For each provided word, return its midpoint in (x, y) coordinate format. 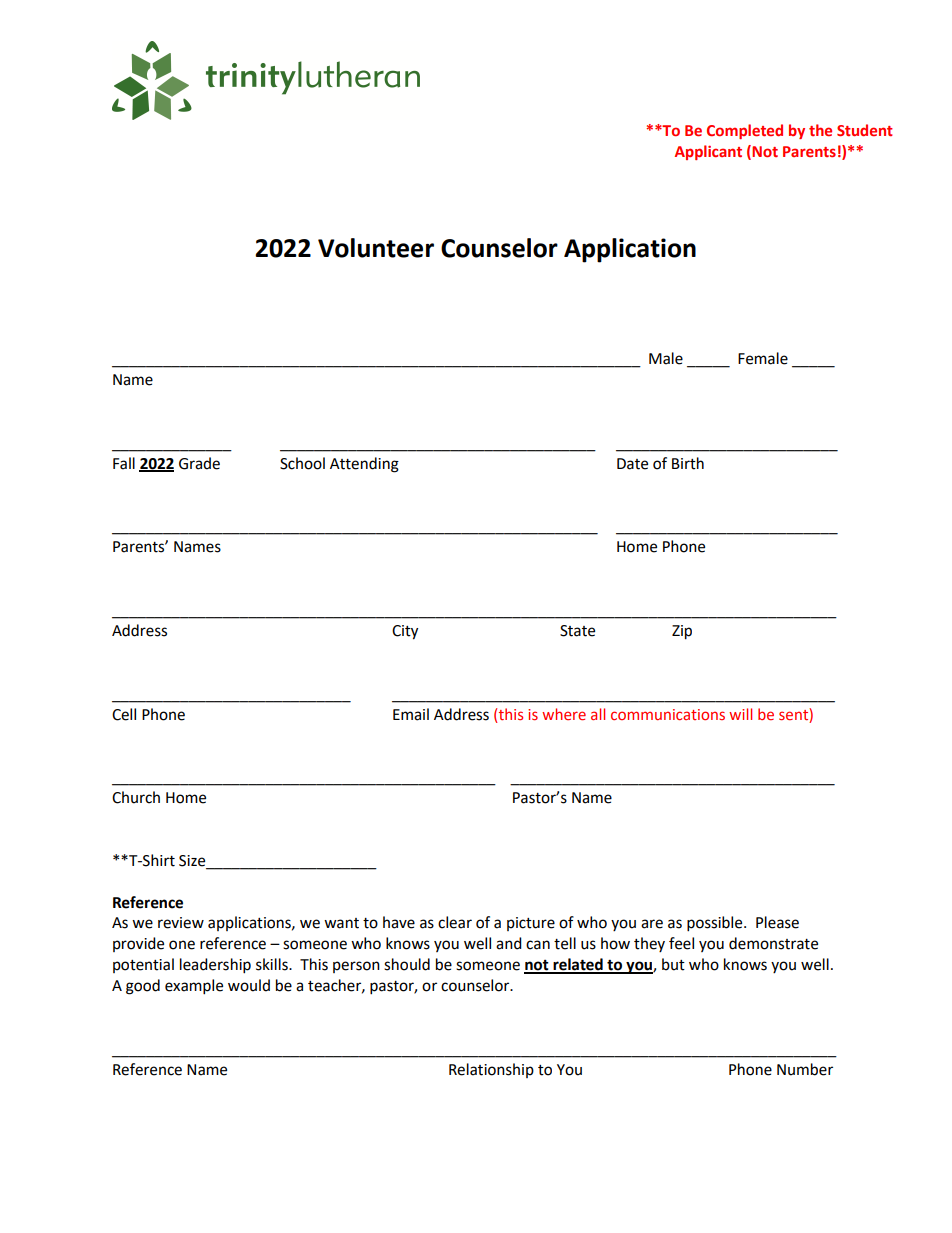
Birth (688, 463)
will (740, 714)
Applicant (708, 152)
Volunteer (376, 248)
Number (805, 1069)
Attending (364, 465)
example (194, 987)
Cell (124, 714)
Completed (745, 131)
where (564, 714)
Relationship (491, 1070)
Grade (199, 463)
